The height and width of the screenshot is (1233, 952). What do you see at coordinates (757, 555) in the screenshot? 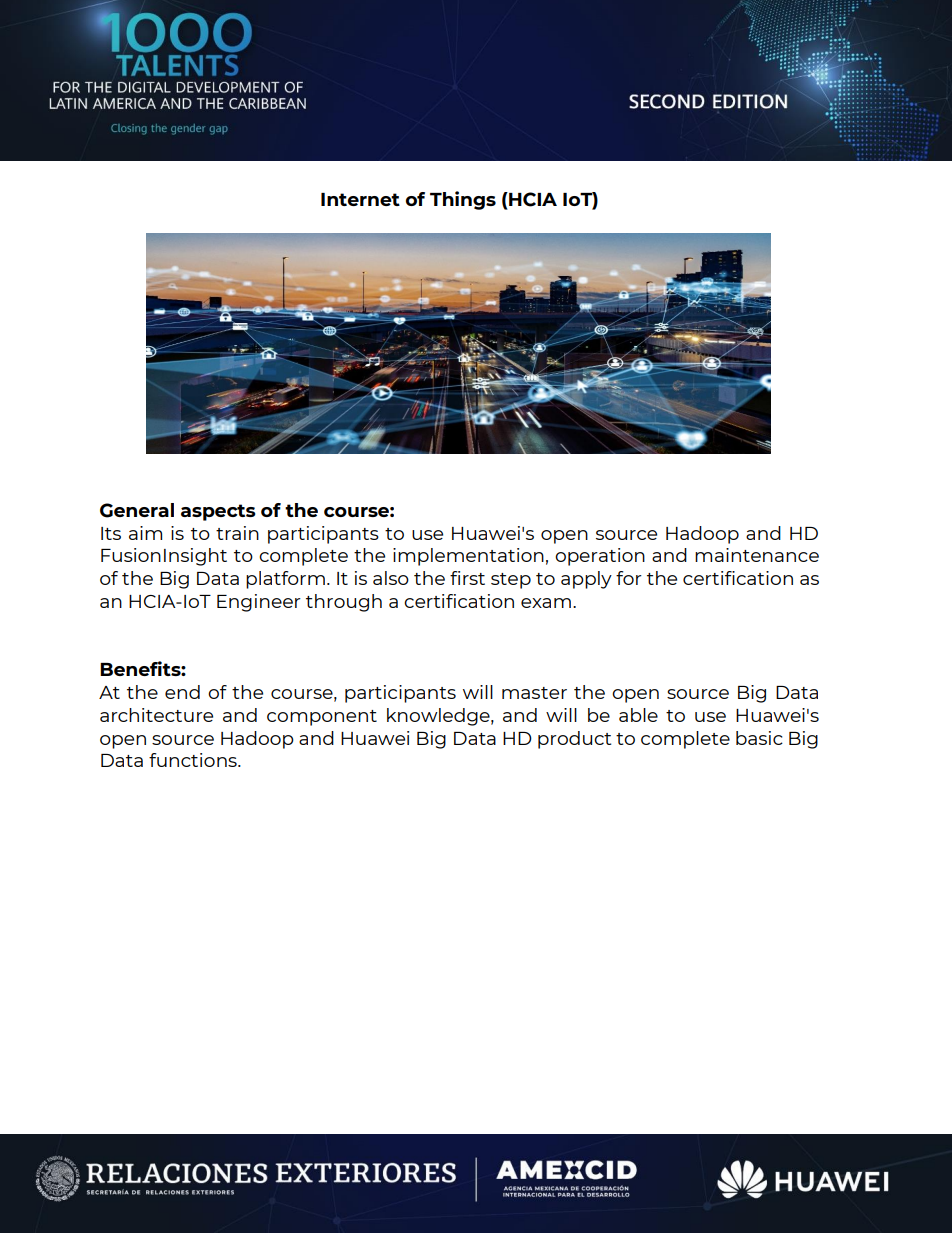
I see `maintenance` at bounding box center [757, 555].
